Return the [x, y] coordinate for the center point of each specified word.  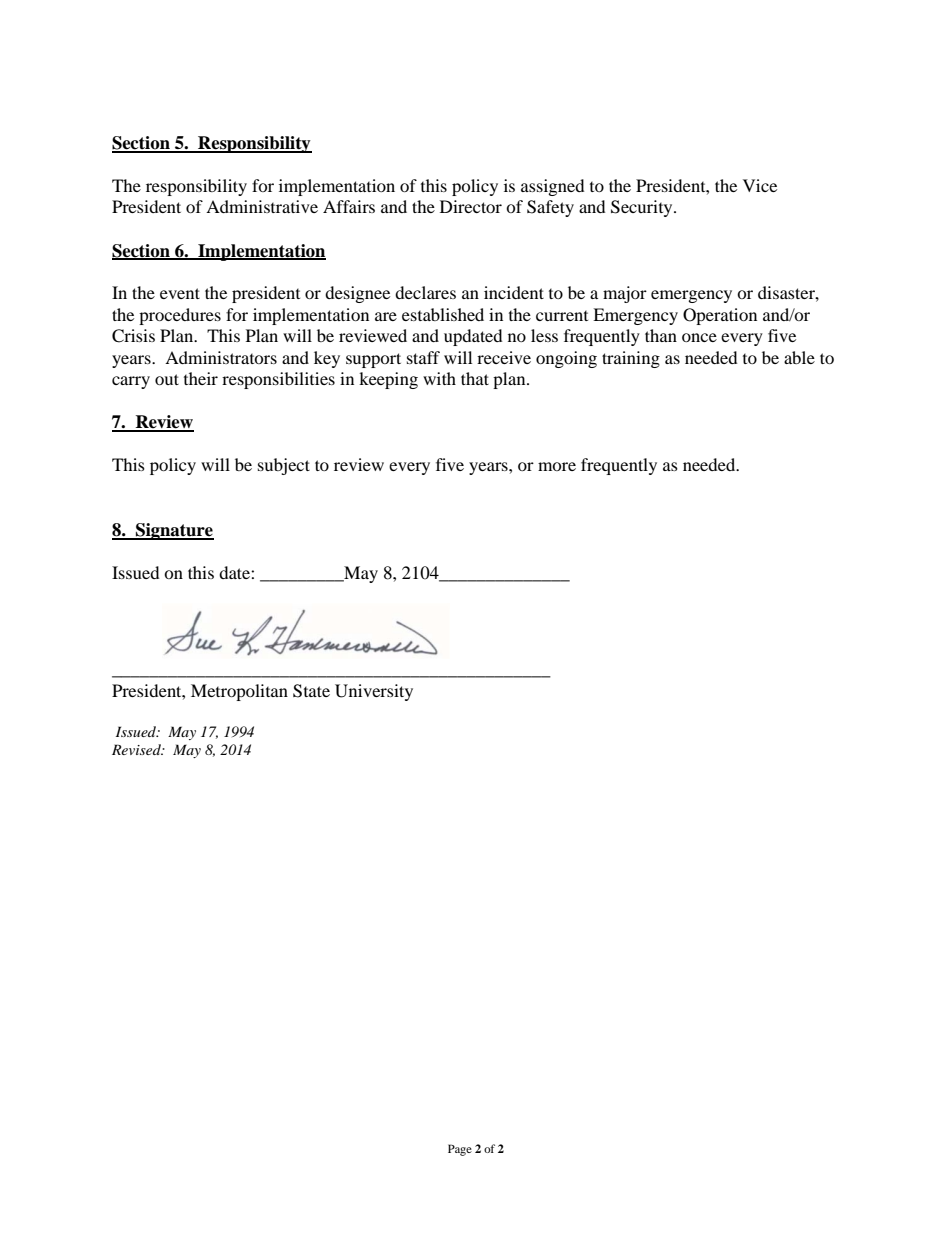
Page [460, 1150]
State [311, 691]
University [374, 692]
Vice [760, 185]
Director [471, 206]
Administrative [262, 206]
